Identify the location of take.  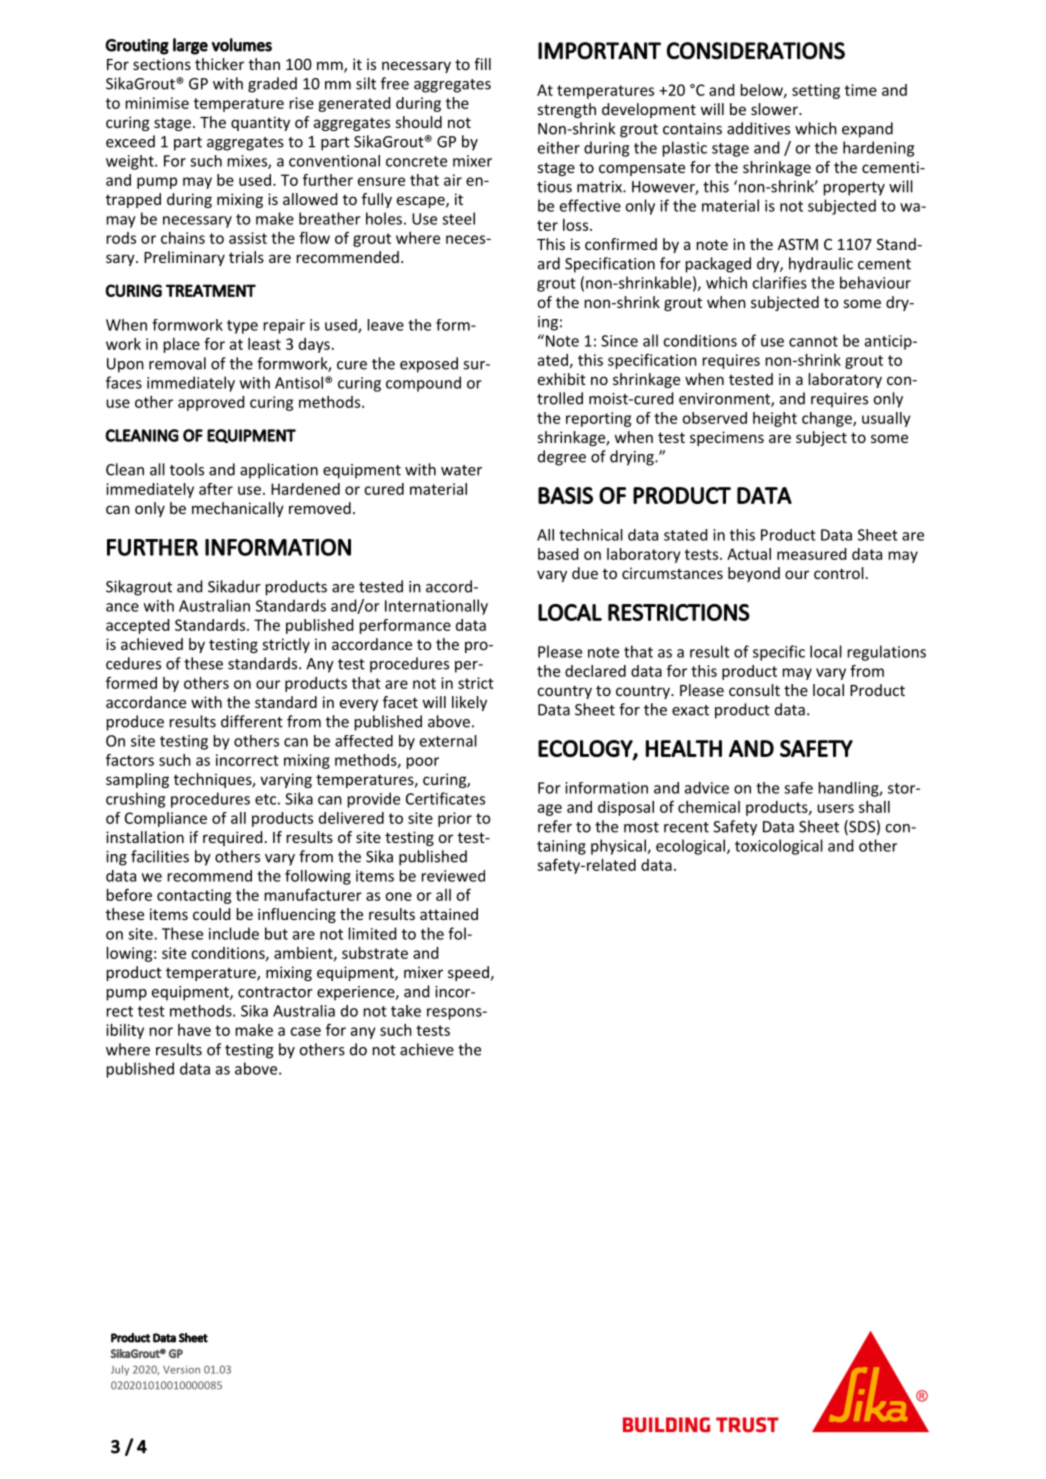
(406, 1011).
